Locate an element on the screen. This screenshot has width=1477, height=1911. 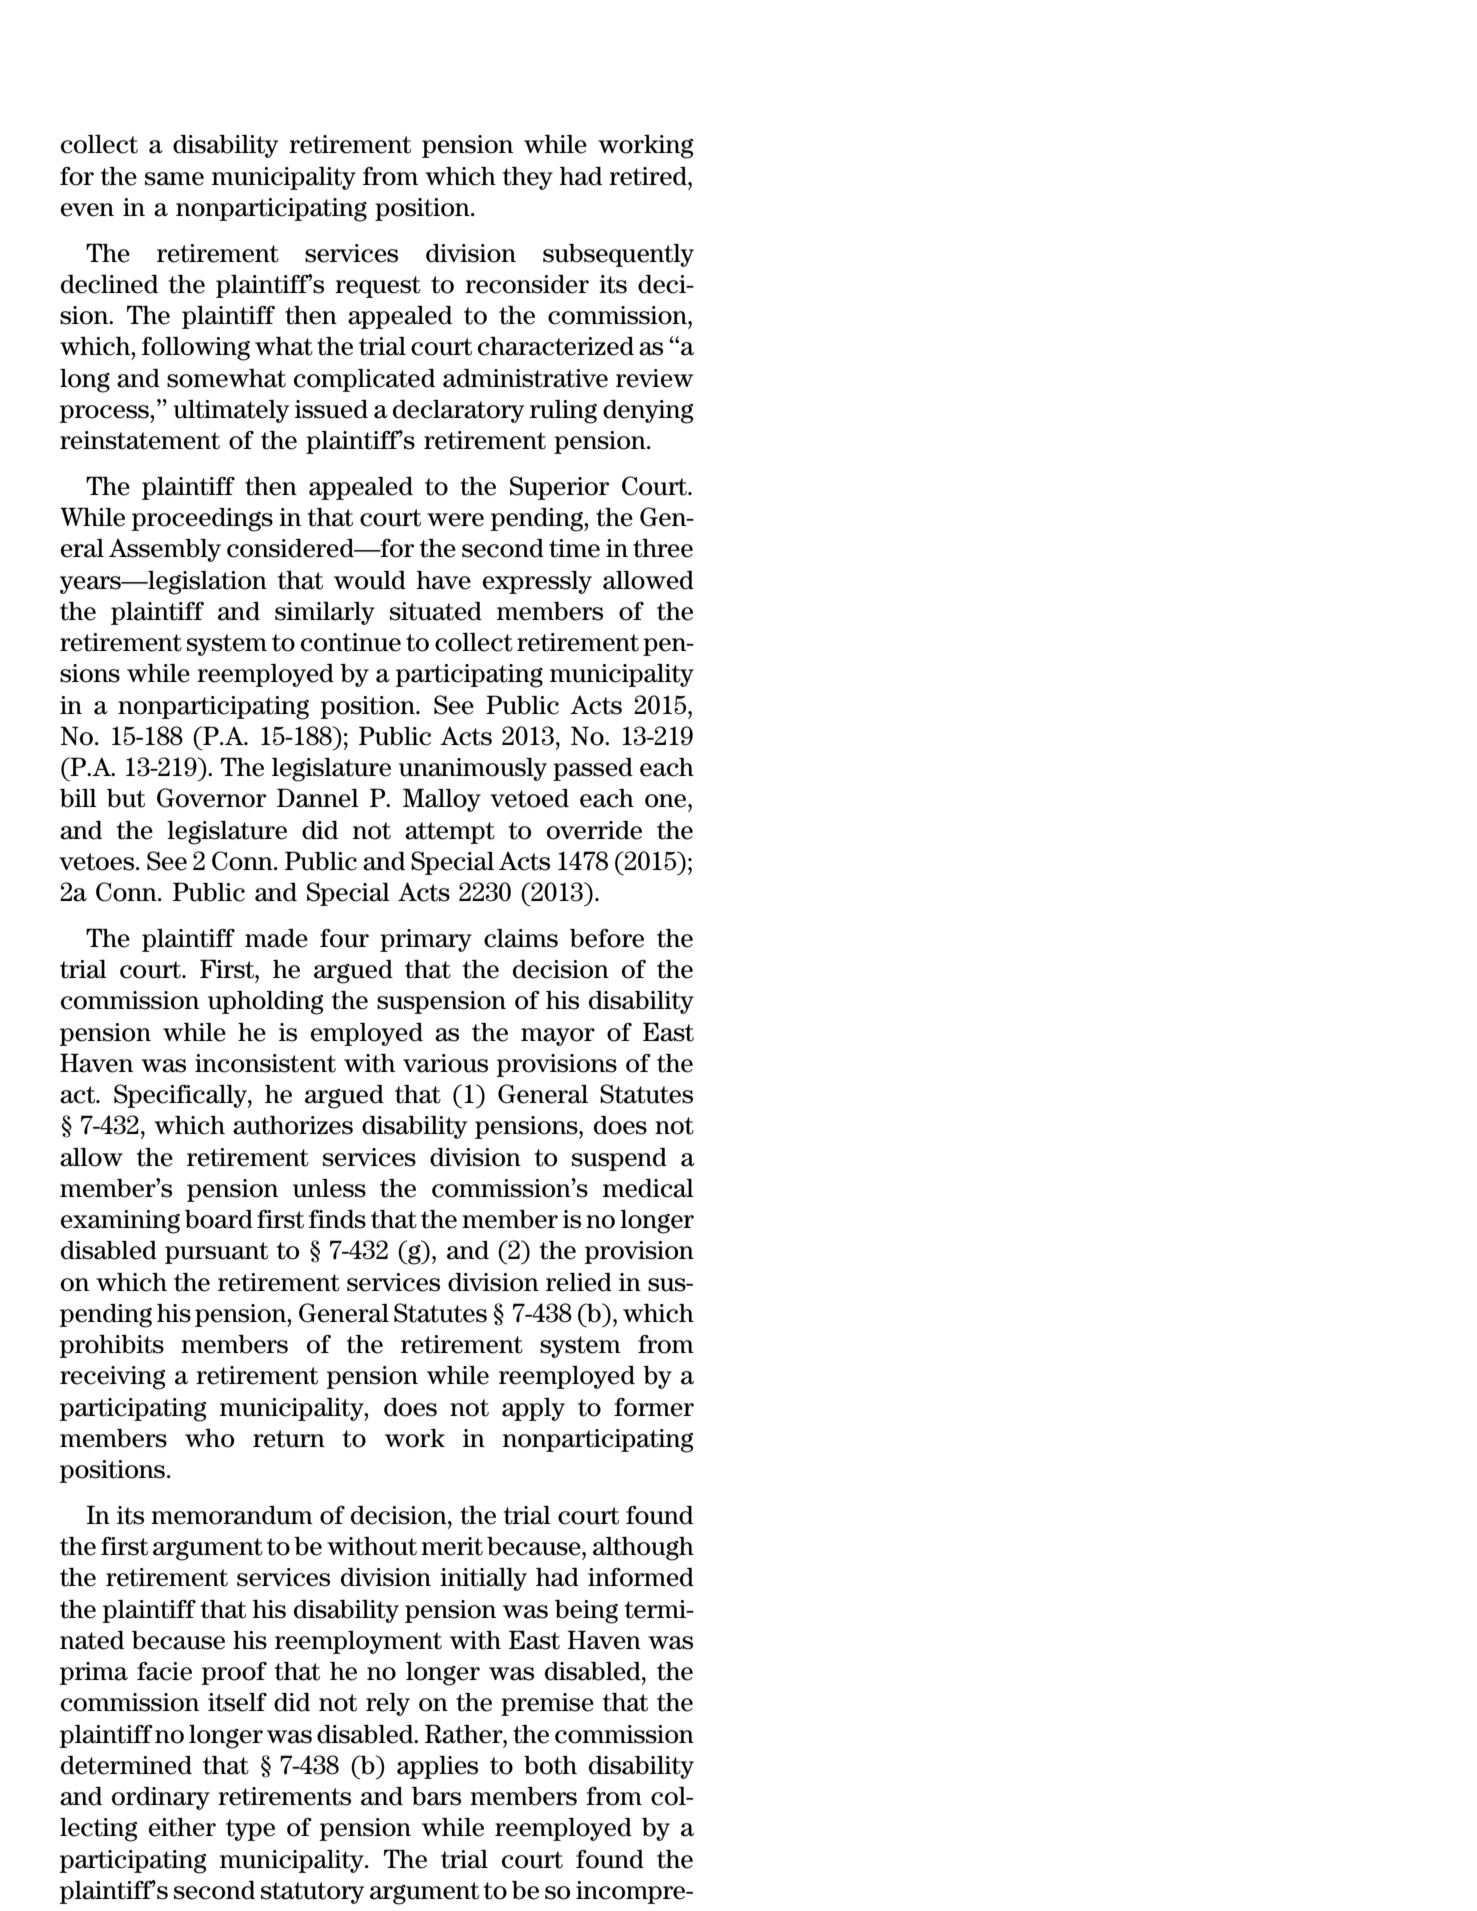
although is located at coordinates (643, 1549).
